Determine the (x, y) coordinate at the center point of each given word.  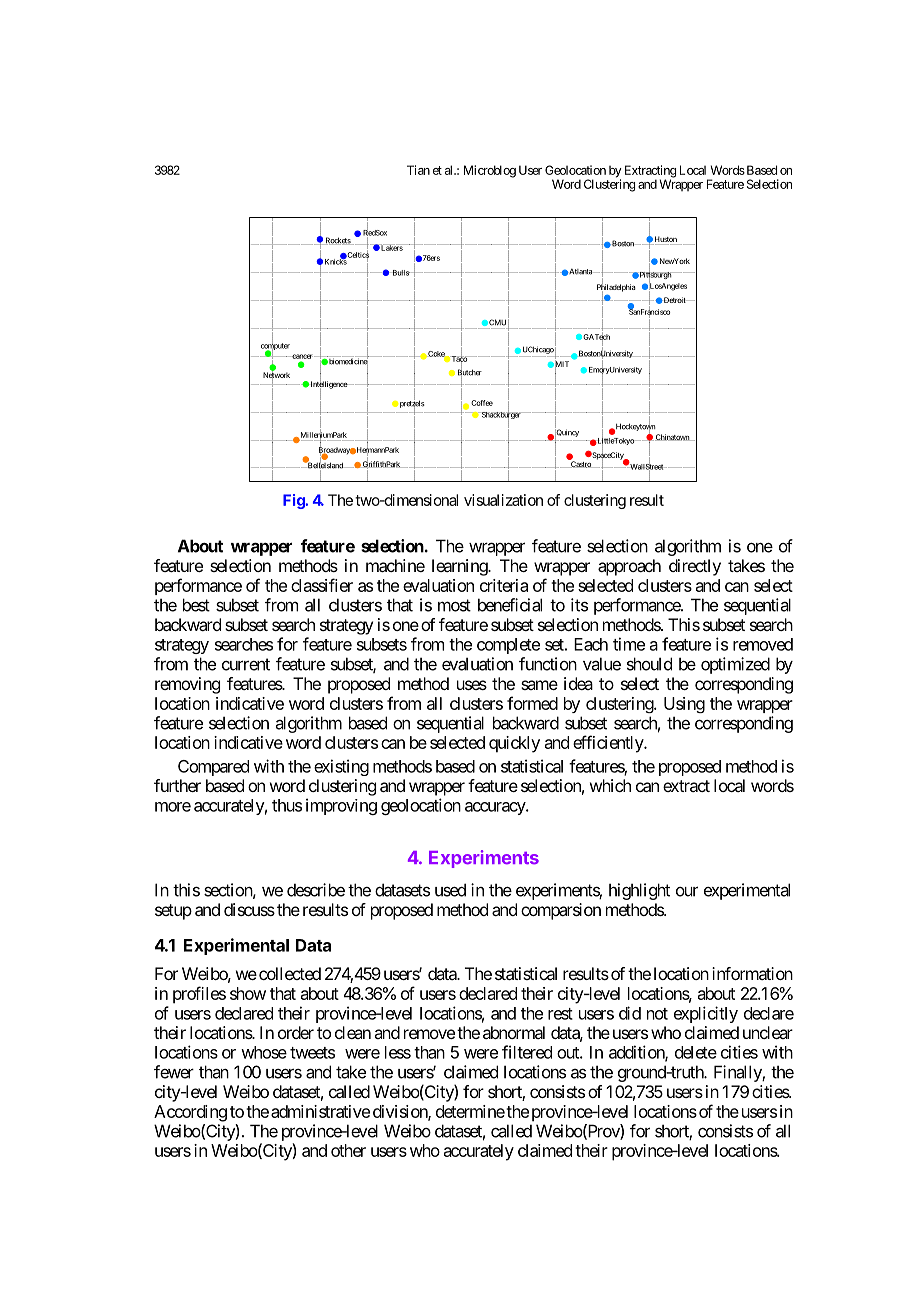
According (190, 1113)
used (450, 890)
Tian (418, 170)
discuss (249, 909)
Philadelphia (616, 288)
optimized (735, 665)
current (246, 664)
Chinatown (672, 437)
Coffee (482, 403)
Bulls (400, 273)
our (687, 891)
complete (508, 646)
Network (276, 375)
